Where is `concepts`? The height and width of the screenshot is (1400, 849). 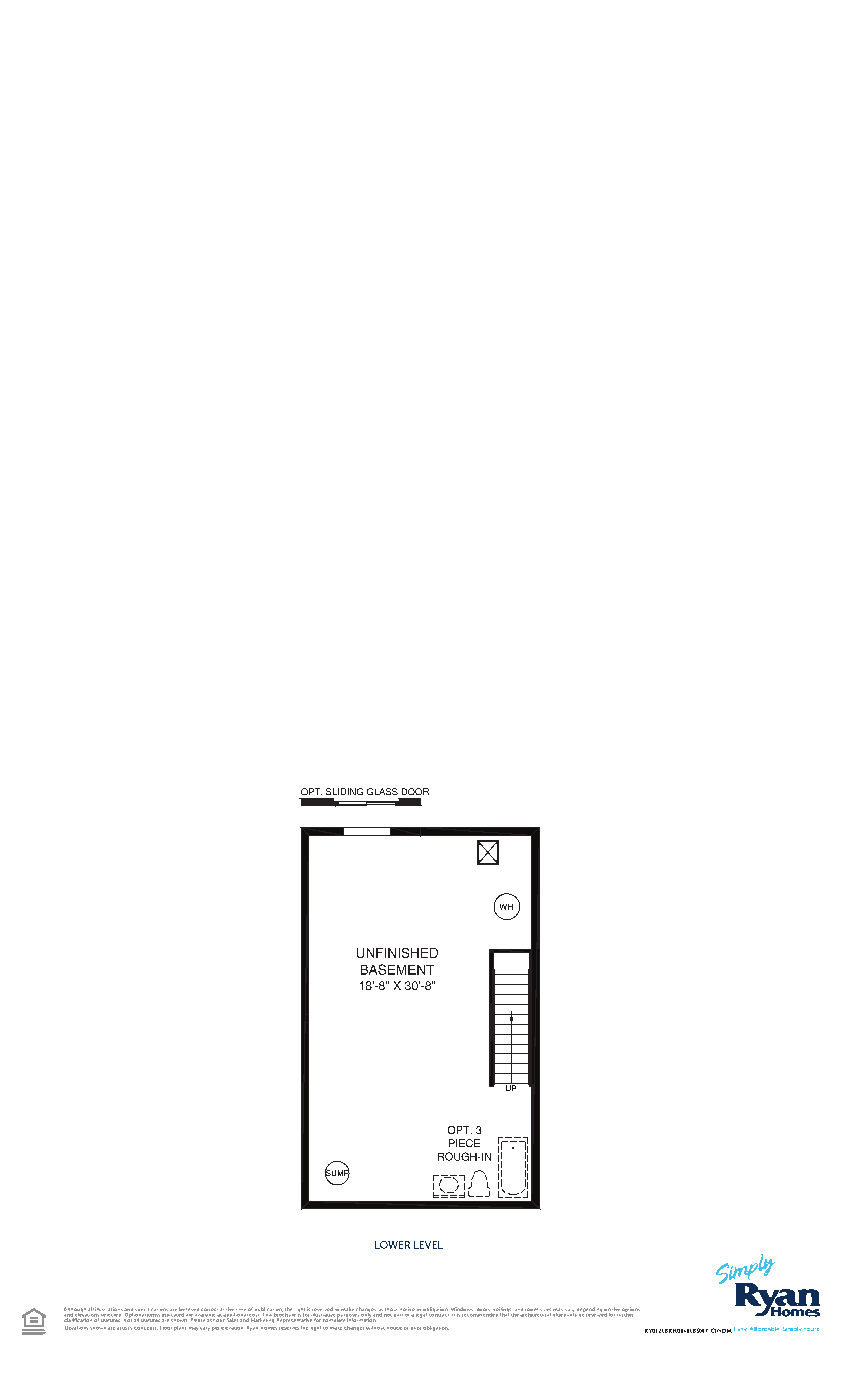 concepts is located at coordinates (146, 1328).
